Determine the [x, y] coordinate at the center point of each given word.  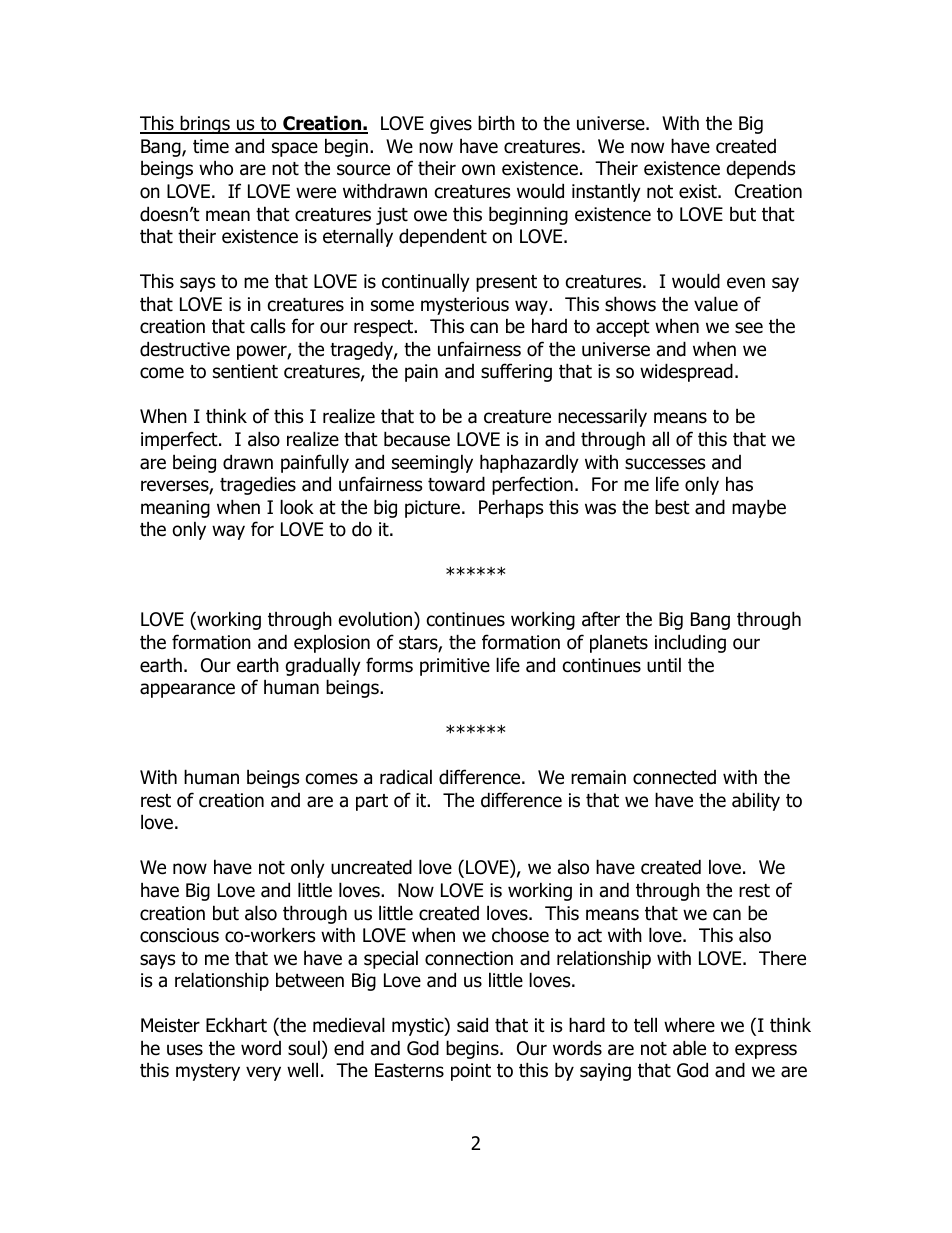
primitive [455, 667]
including [690, 643]
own [478, 170]
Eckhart [236, 1025]
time [211, 146]
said [472, 1025]
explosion [332, 643]
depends [761, 169]
